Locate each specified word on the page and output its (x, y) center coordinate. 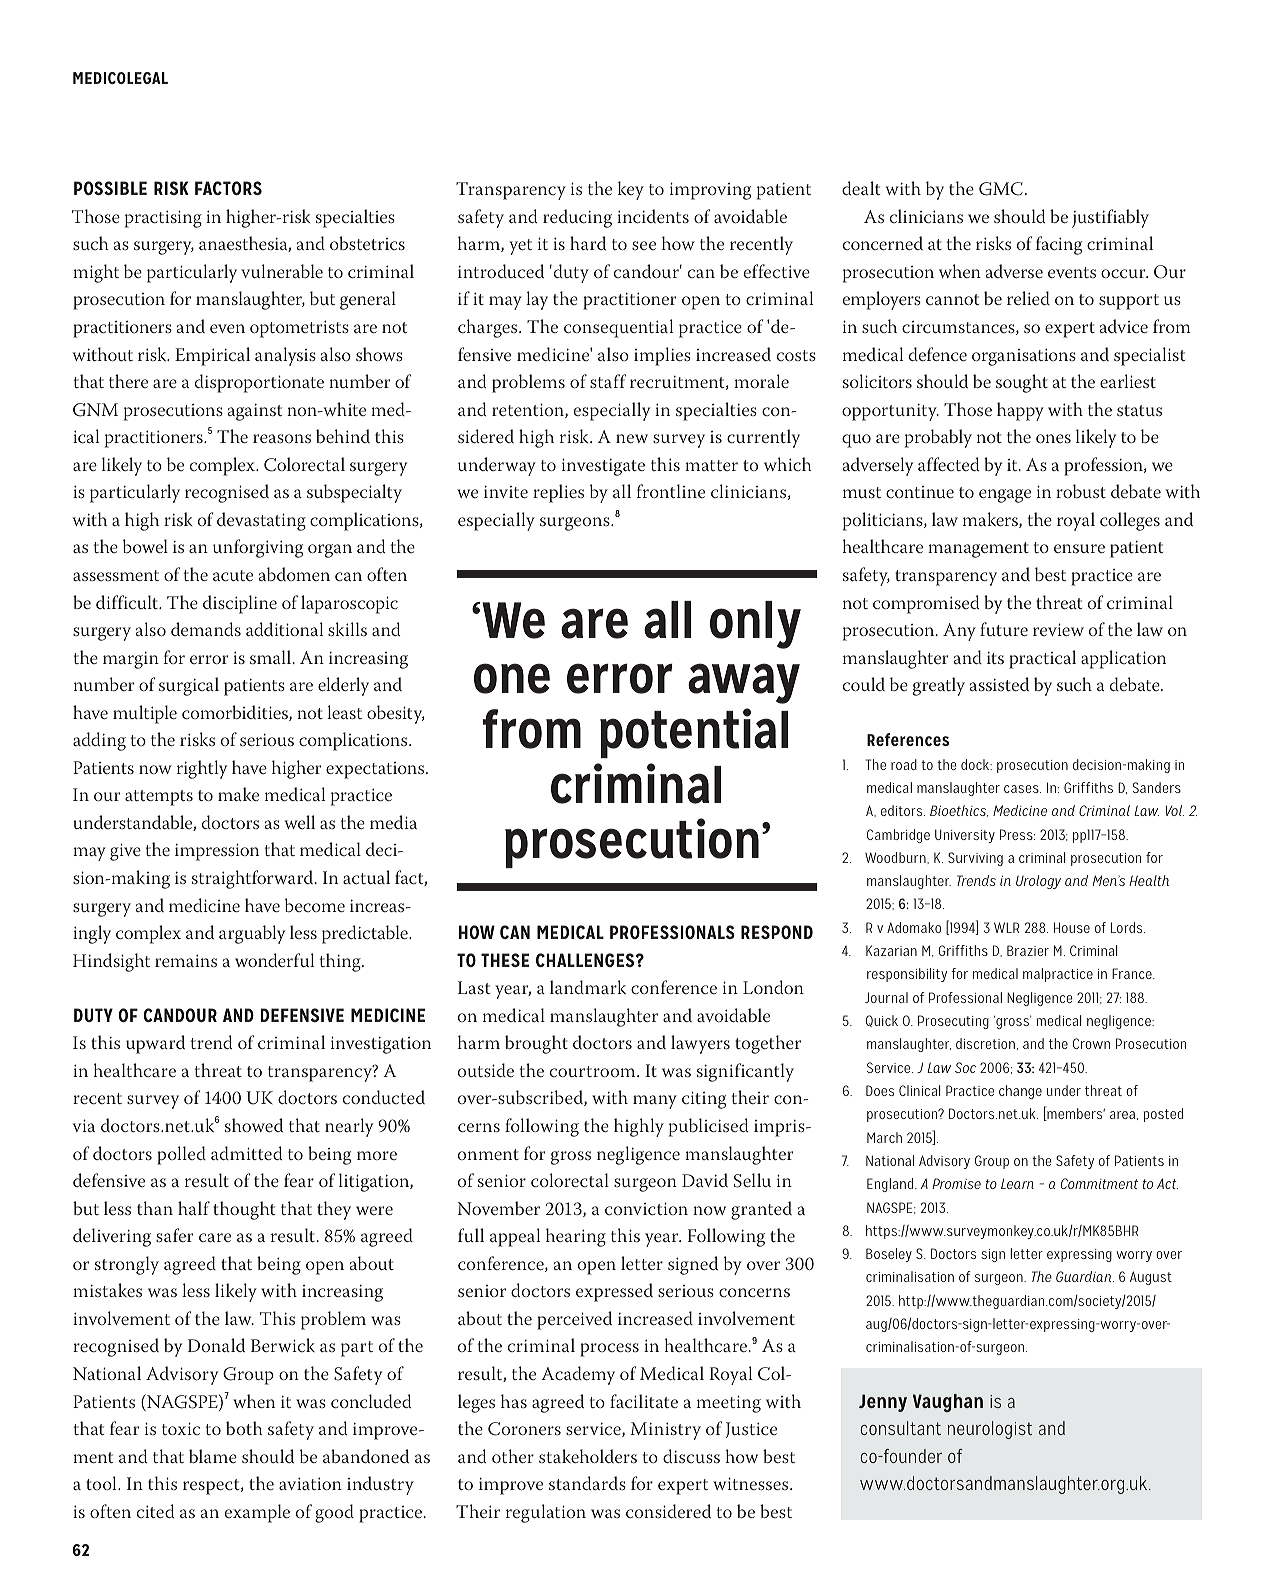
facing (1059, 245)
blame (213, 1456)
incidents (653, 216)
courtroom (594, 1071)
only (755, 625)
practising (163, 219)
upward (155, 1044)
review (1058, 629)
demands (206, 629)
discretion (985, 1043)
